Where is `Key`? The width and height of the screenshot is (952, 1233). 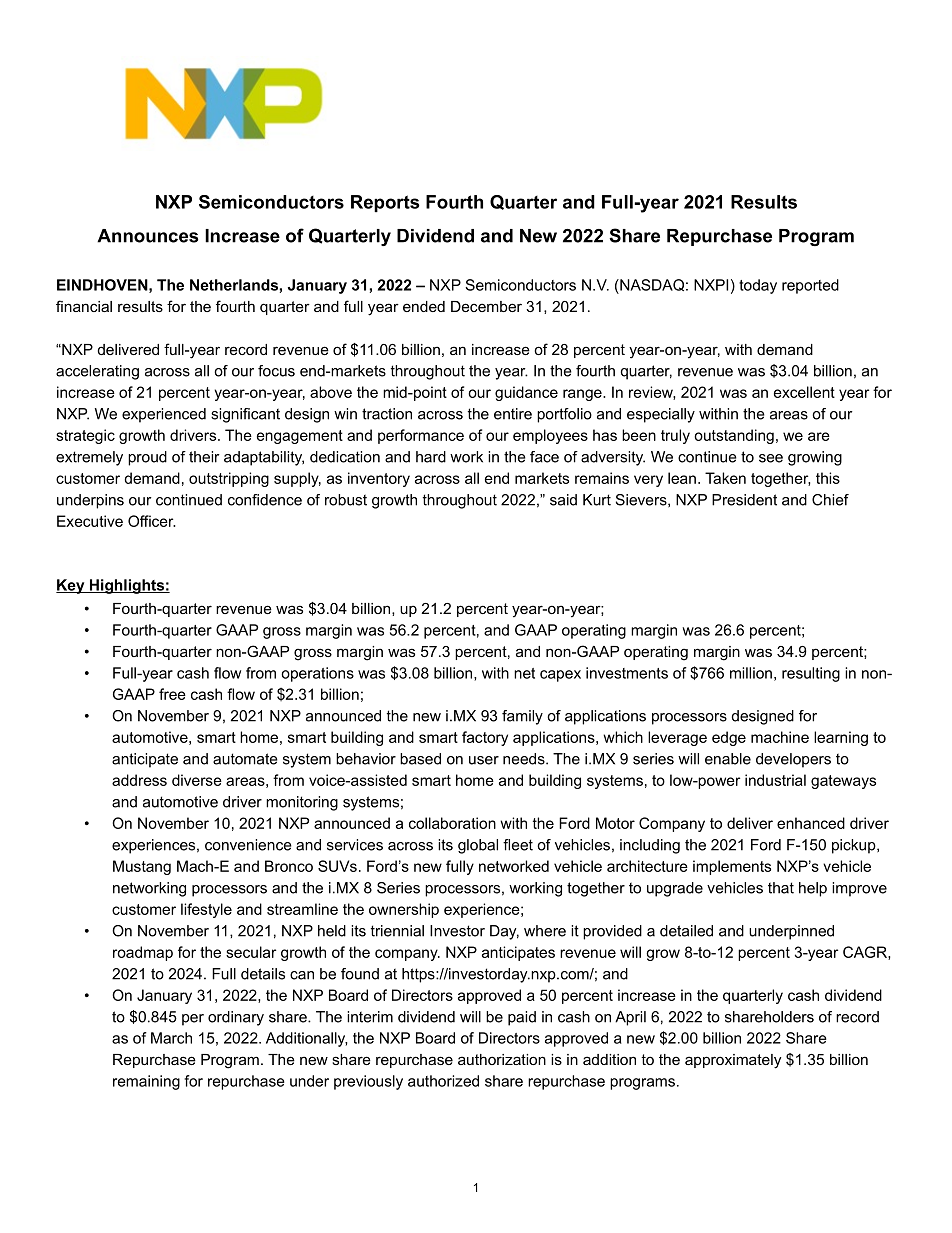 Key is located at coordinates (71, 586).
